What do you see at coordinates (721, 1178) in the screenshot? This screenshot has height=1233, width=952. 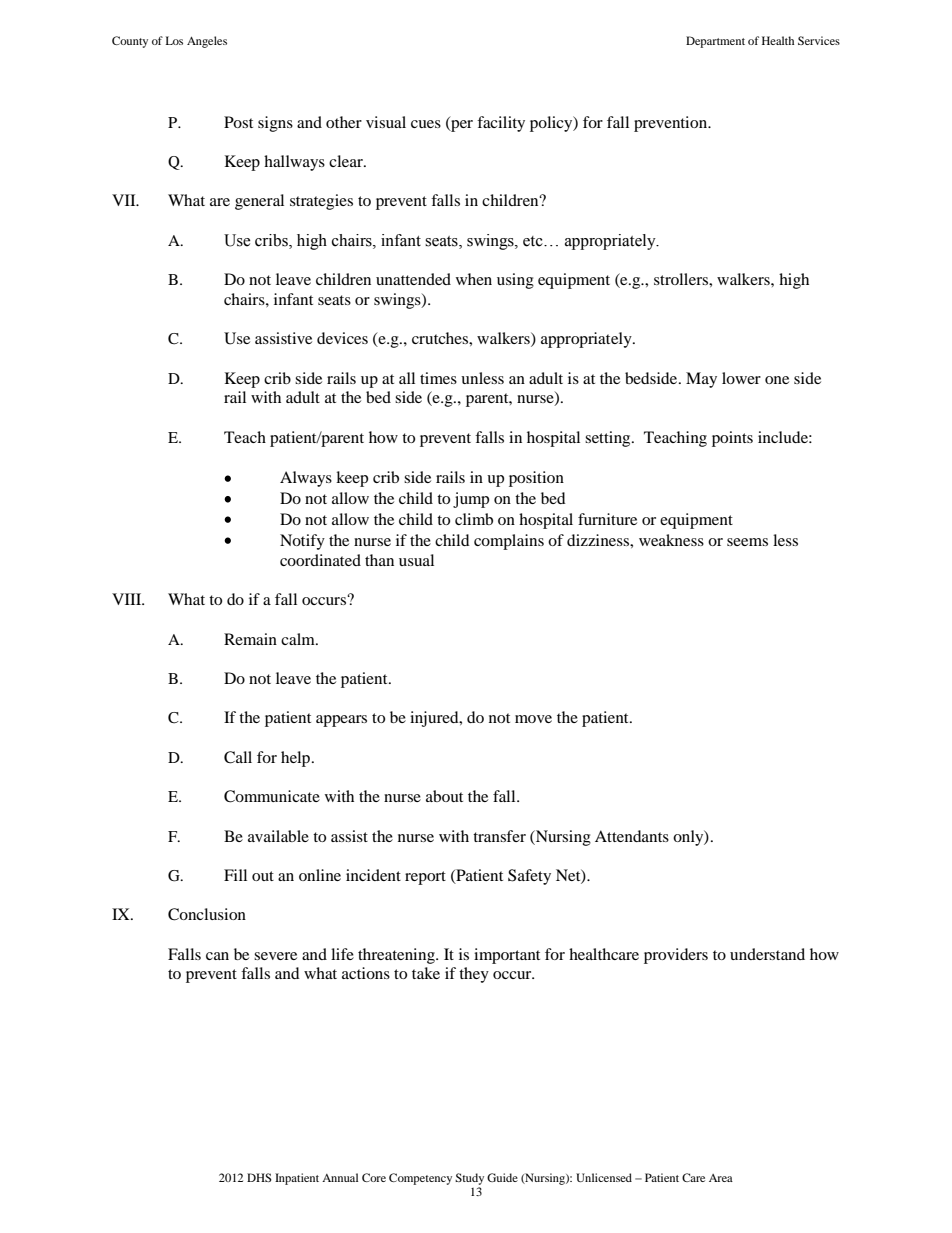 I see `Area` at bounding box center [721, 1178].
